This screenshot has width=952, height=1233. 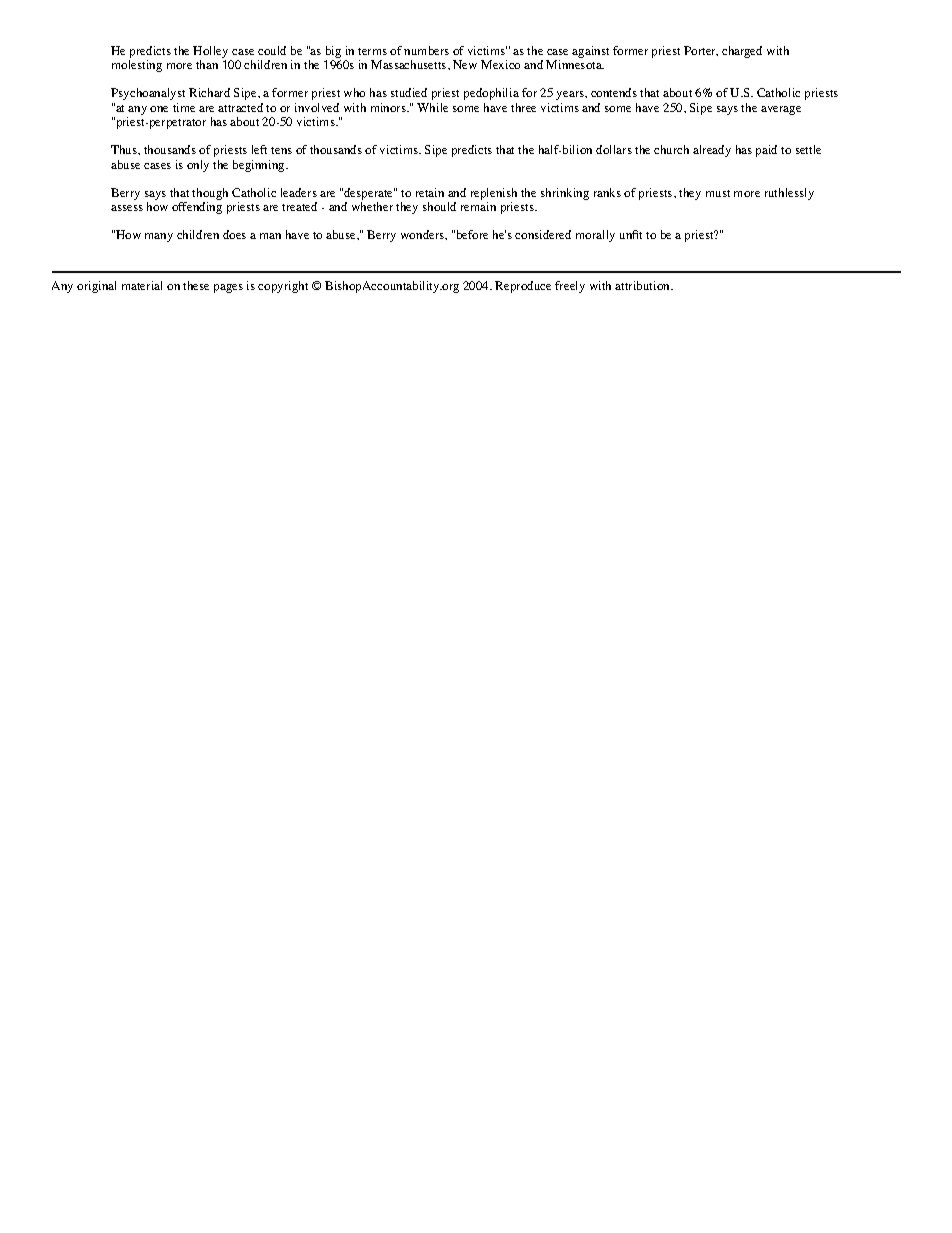 What do you see at coordinates (196, 285) in the screenshot?
I see `these` at bounding box center [196, 285].
